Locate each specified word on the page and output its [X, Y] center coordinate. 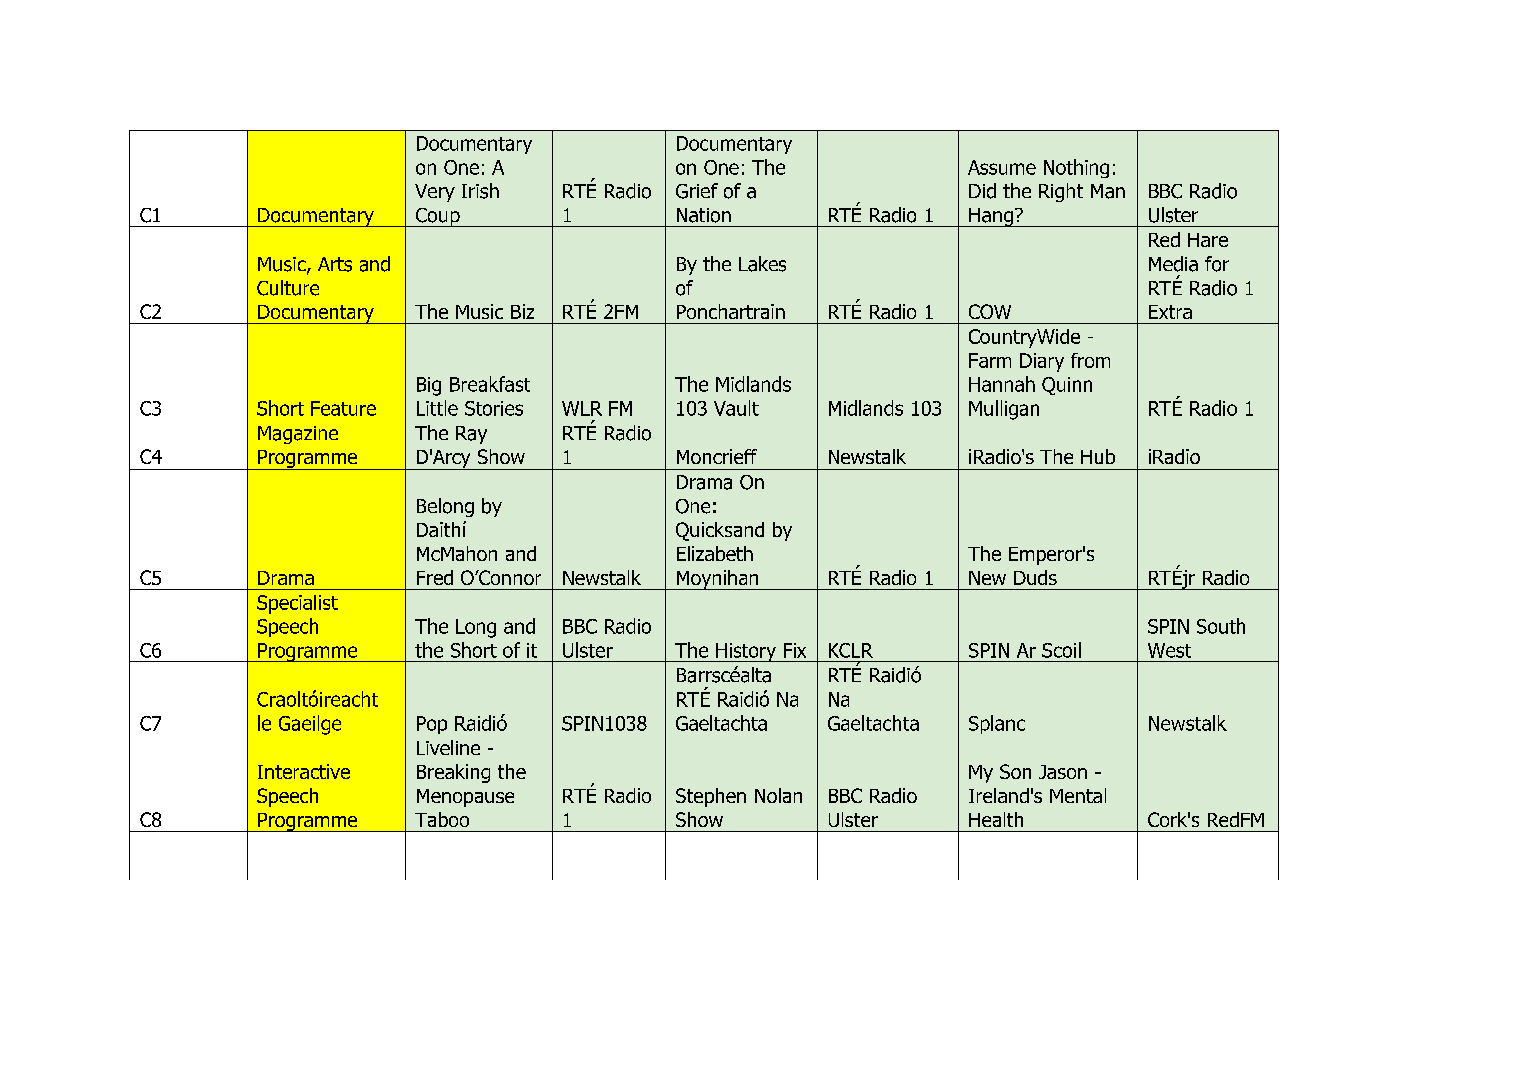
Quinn [1067, 386]
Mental [1078, 795]
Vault [736, 408]
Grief [697, 191]
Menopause [465, 798]
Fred [435, 577]
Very [435, 193]
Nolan [778, 795]
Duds [1035, 577]
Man [1108, 191]
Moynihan [717, 580]
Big [429, 386]
